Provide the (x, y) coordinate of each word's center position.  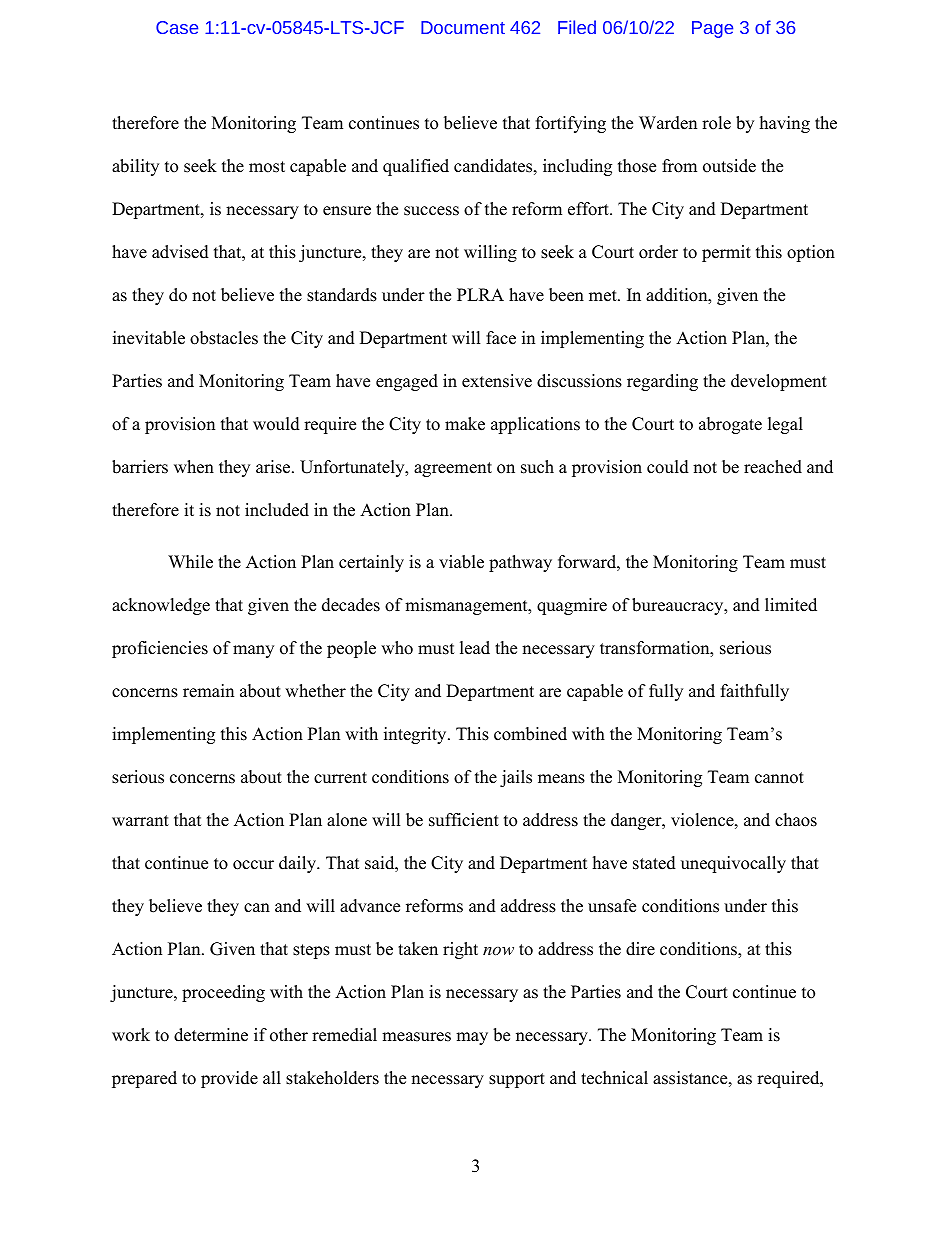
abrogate (730, 425)
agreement (453, 469)
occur (253, 865)
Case (177, 27)
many (253, 651)
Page (712, 29)
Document (463, 27)
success (431, 211)
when (194, 467)
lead (475, 648)
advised (180, 252)
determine (211, 1035)
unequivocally (733, 864)
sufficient (464, 820)
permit (726, 253)
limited (791, 605)
